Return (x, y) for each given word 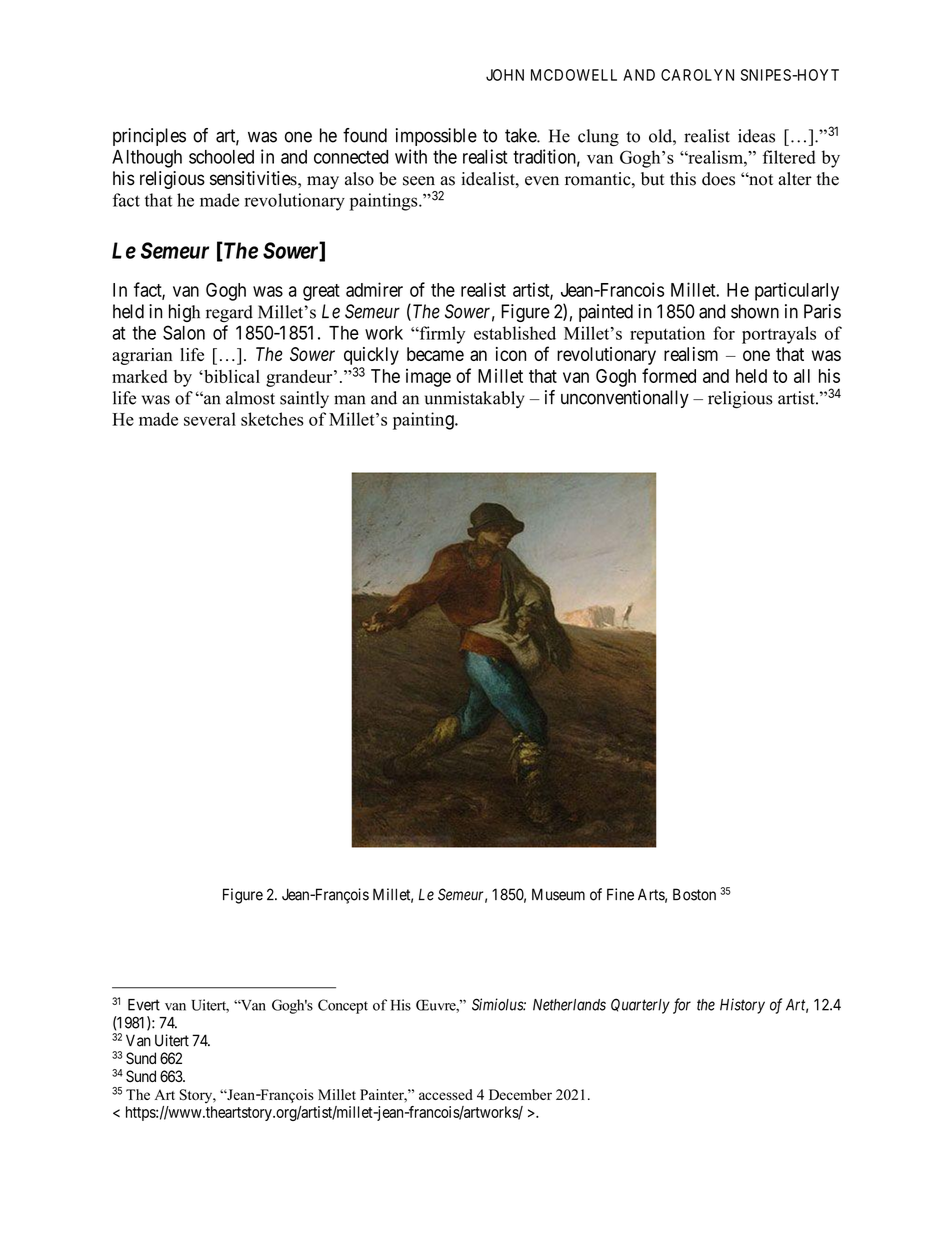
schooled (221, 157)
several (210, 419)
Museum (558, 894)
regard (229, 313)
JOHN (505, 75)
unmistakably (474, 399)
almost (250, 398)
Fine (620, 894)
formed (669, 375)
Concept (343, 1006)
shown (755, 311)
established (515, 333)
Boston (694, 894)
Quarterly (640, 1006)
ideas (756, 136)
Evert (144, 1005)
